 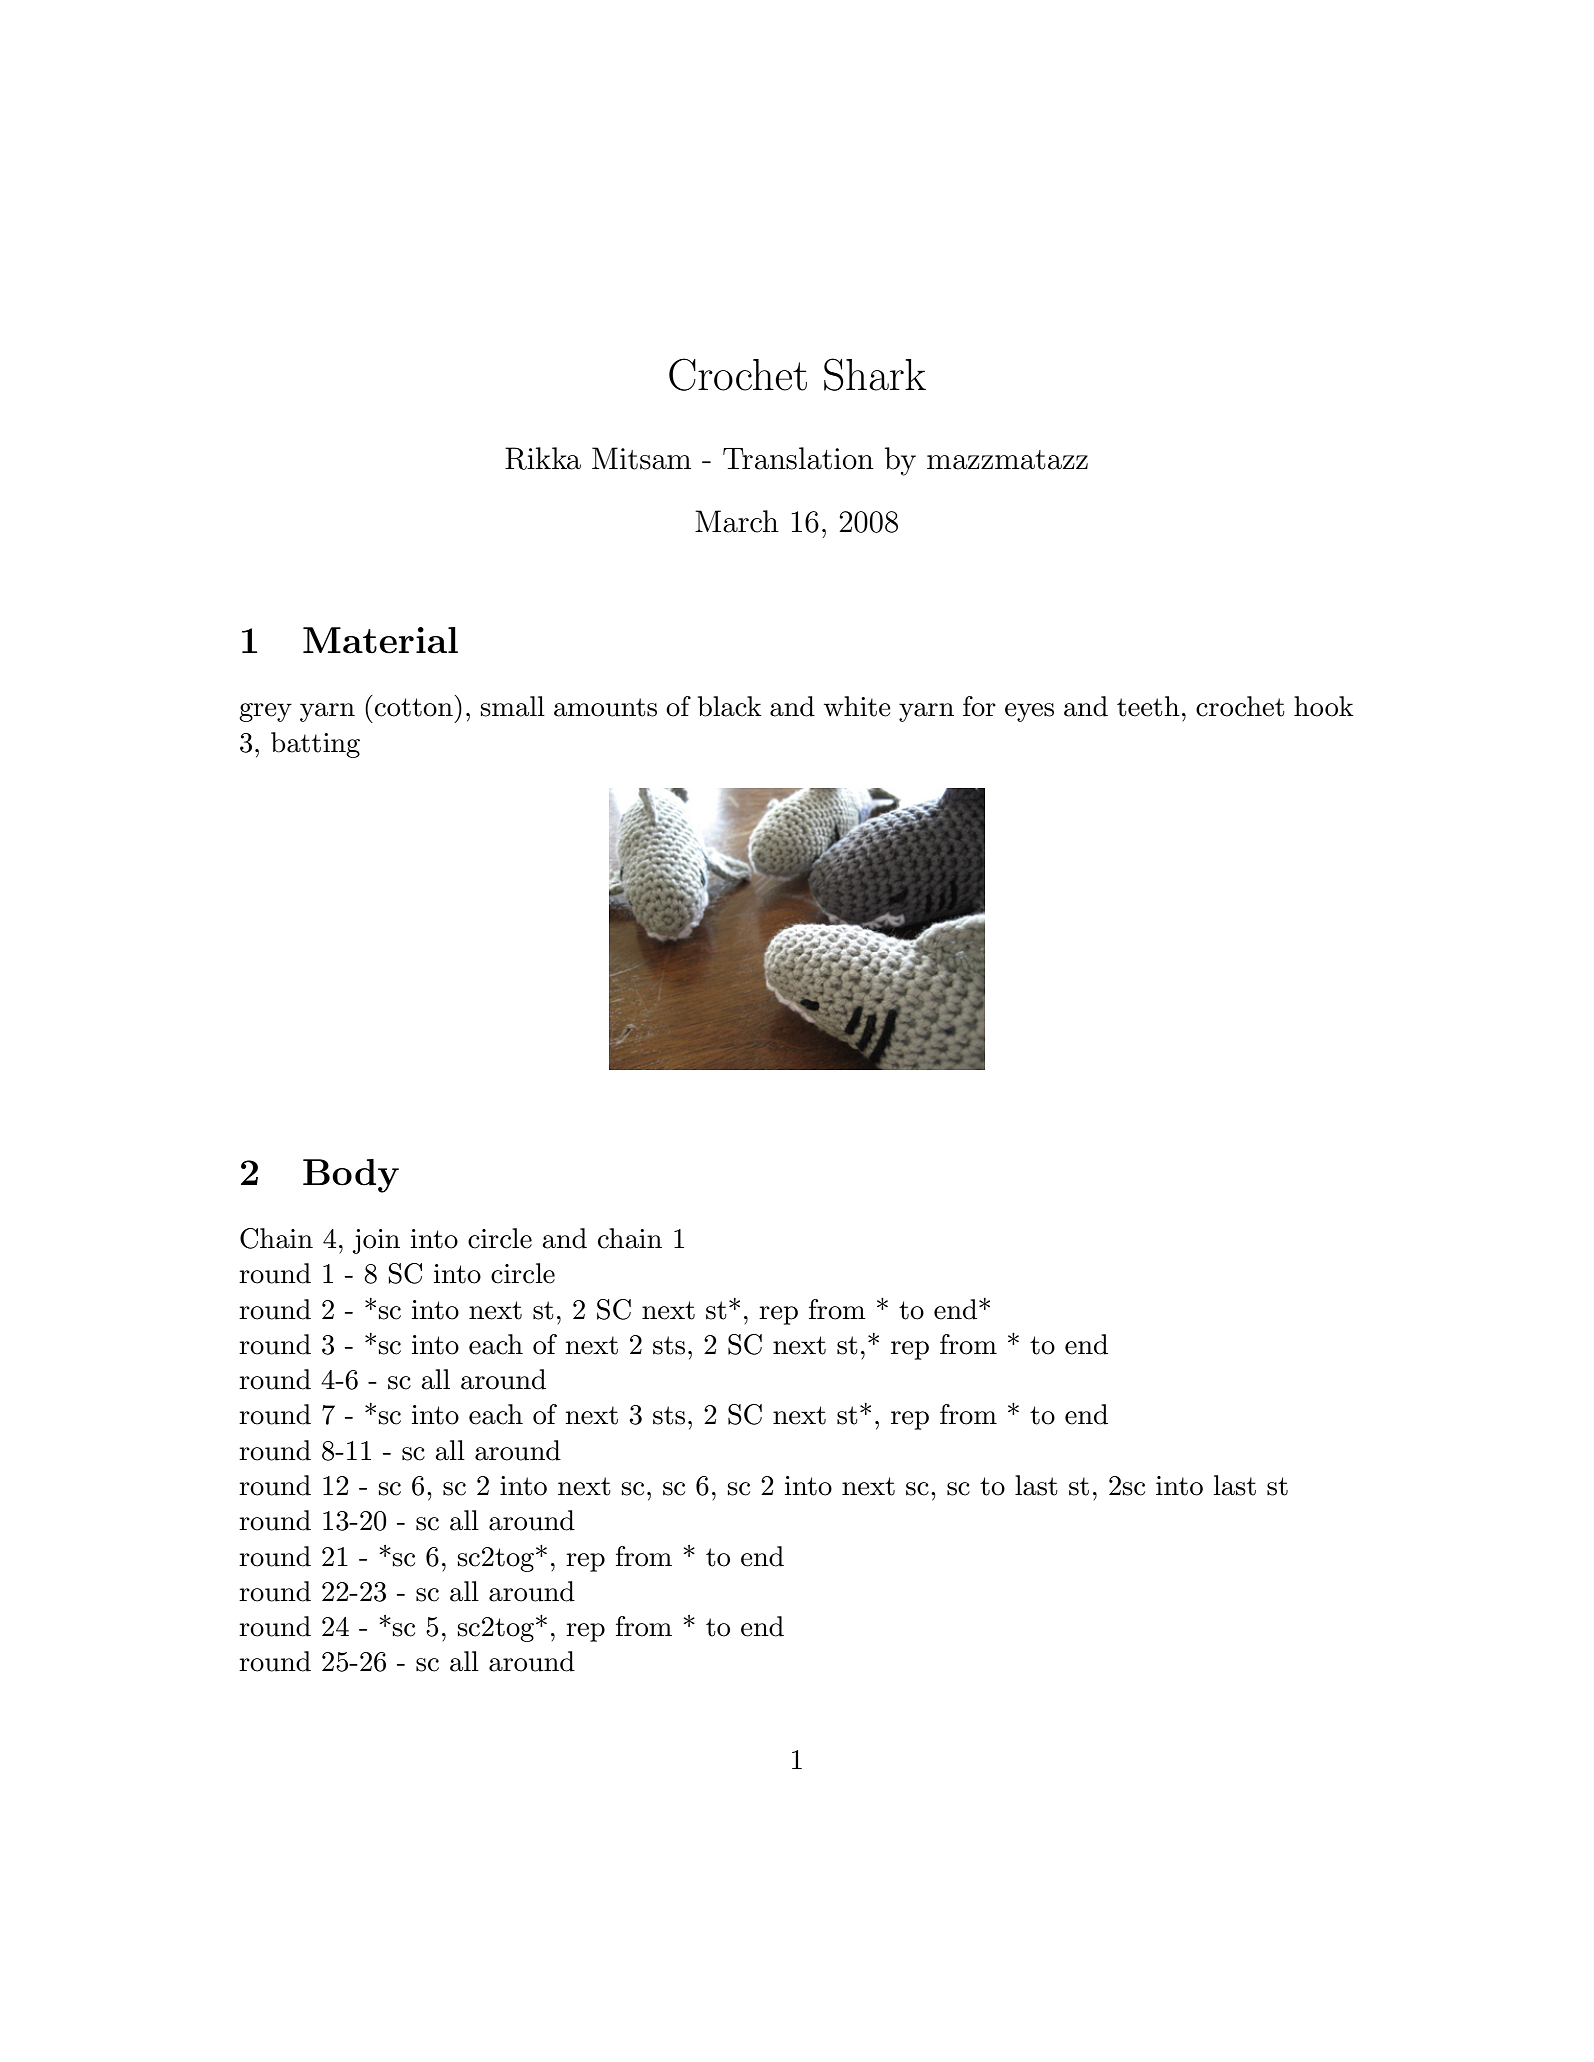 I want to click on teeth, so click(x=1148, y=706).
